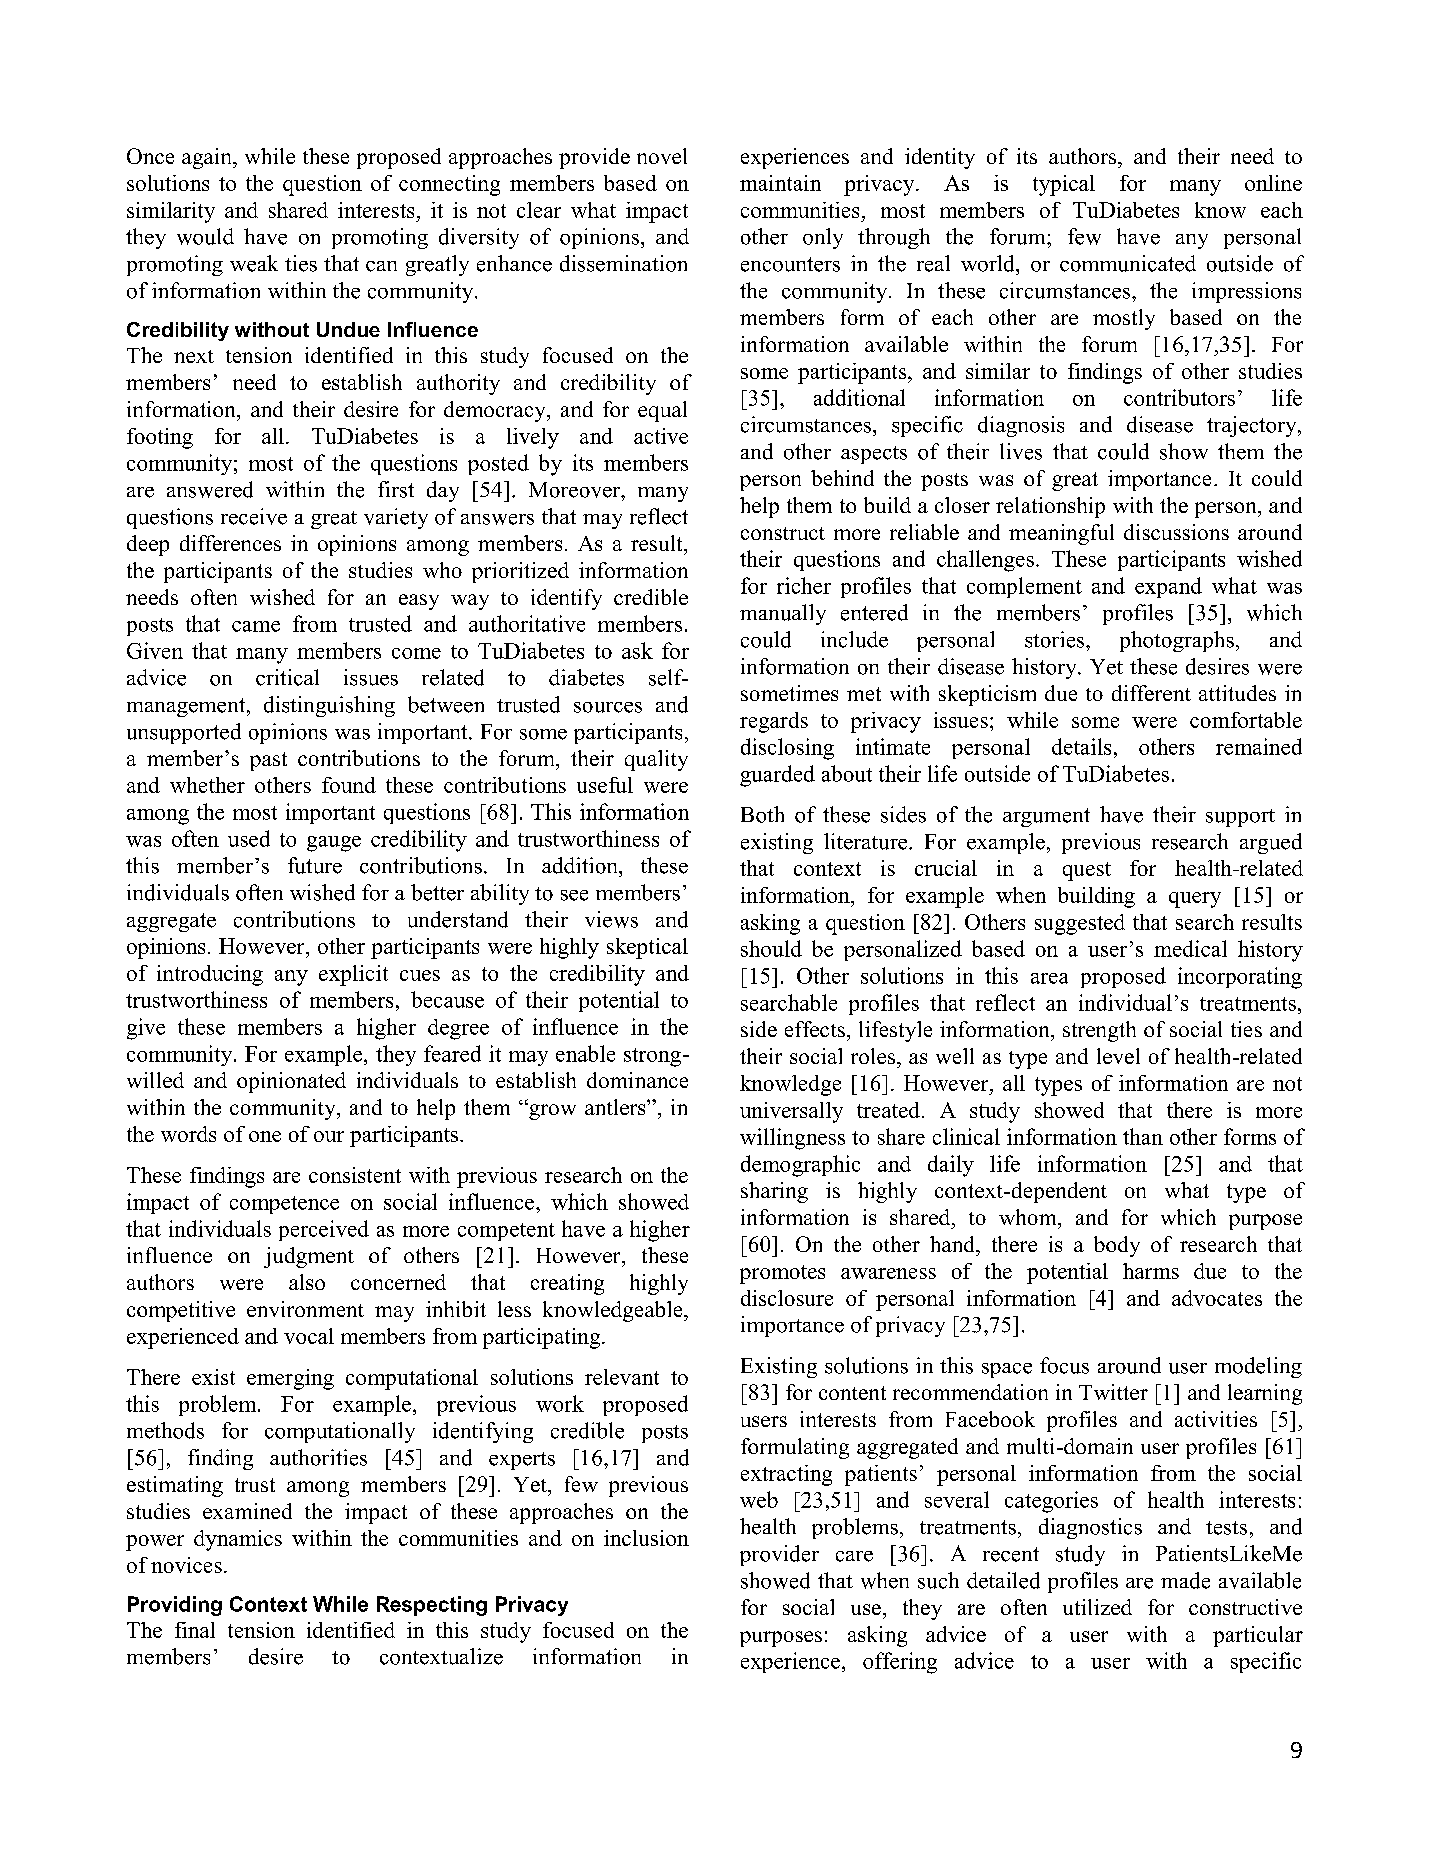 This screenshot has height=1849, width=1429. Describe the element at coordinates (1097, 1607) in the screenshot. I see `utilized` at that location.
